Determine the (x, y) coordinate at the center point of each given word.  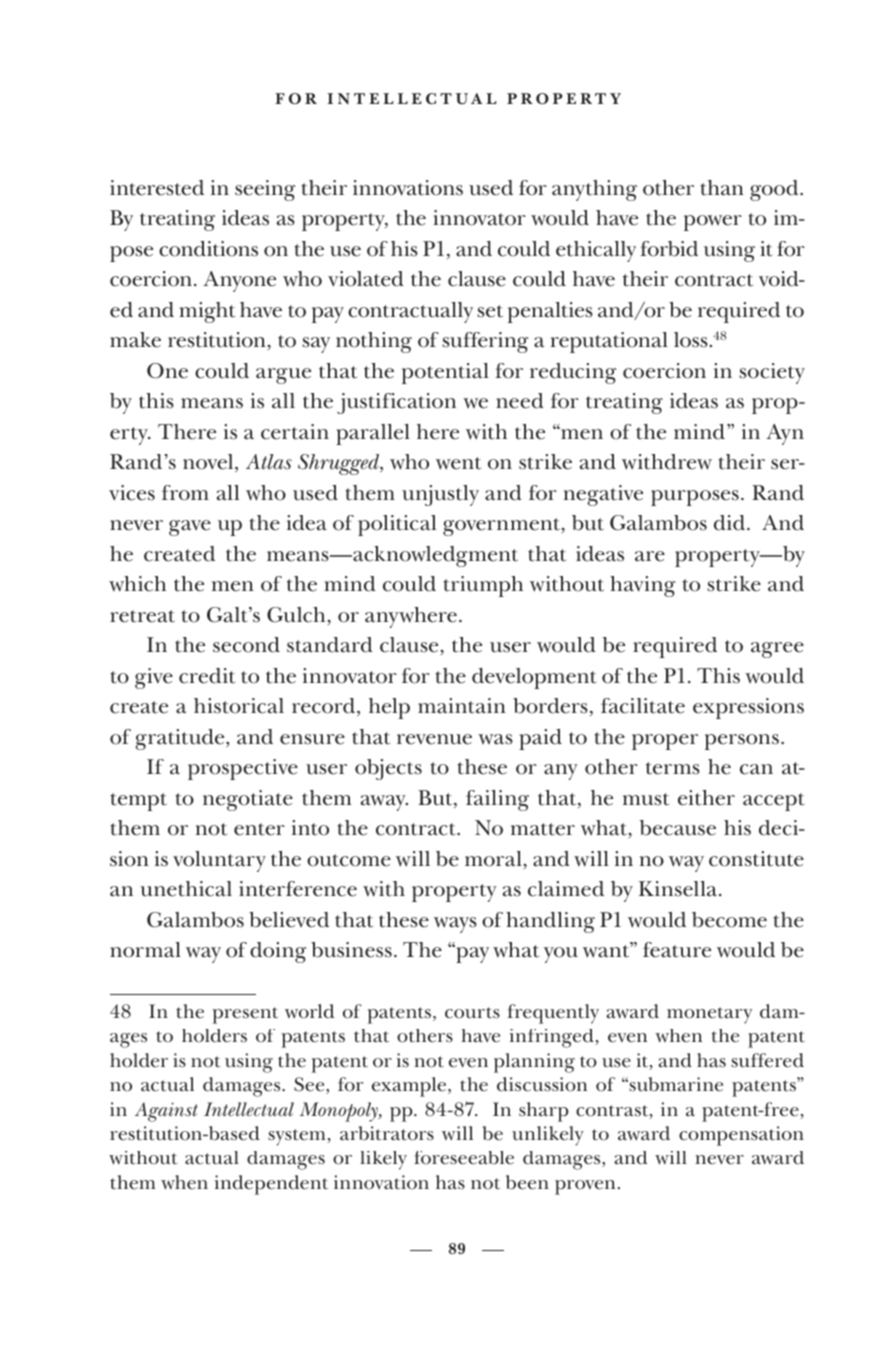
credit (207, 676)
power (713, 223)
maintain (462, 706)
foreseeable (464, 1158)
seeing (265, 190)
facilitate (643, 706)
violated (366, 279)
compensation (741, 1136)
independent (271, 1185)
